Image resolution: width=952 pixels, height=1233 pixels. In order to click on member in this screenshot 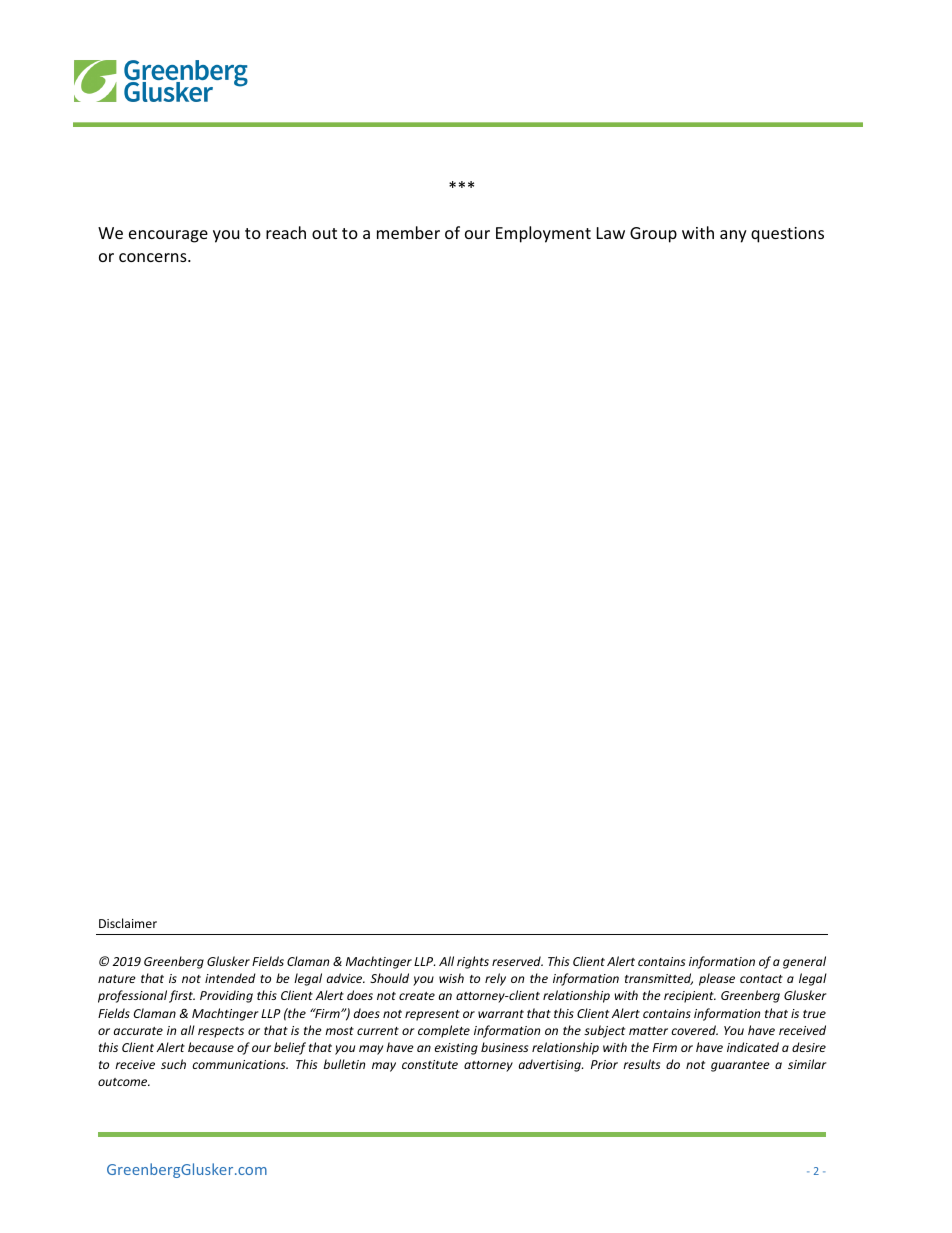, I will do `click(408, 232)`.
